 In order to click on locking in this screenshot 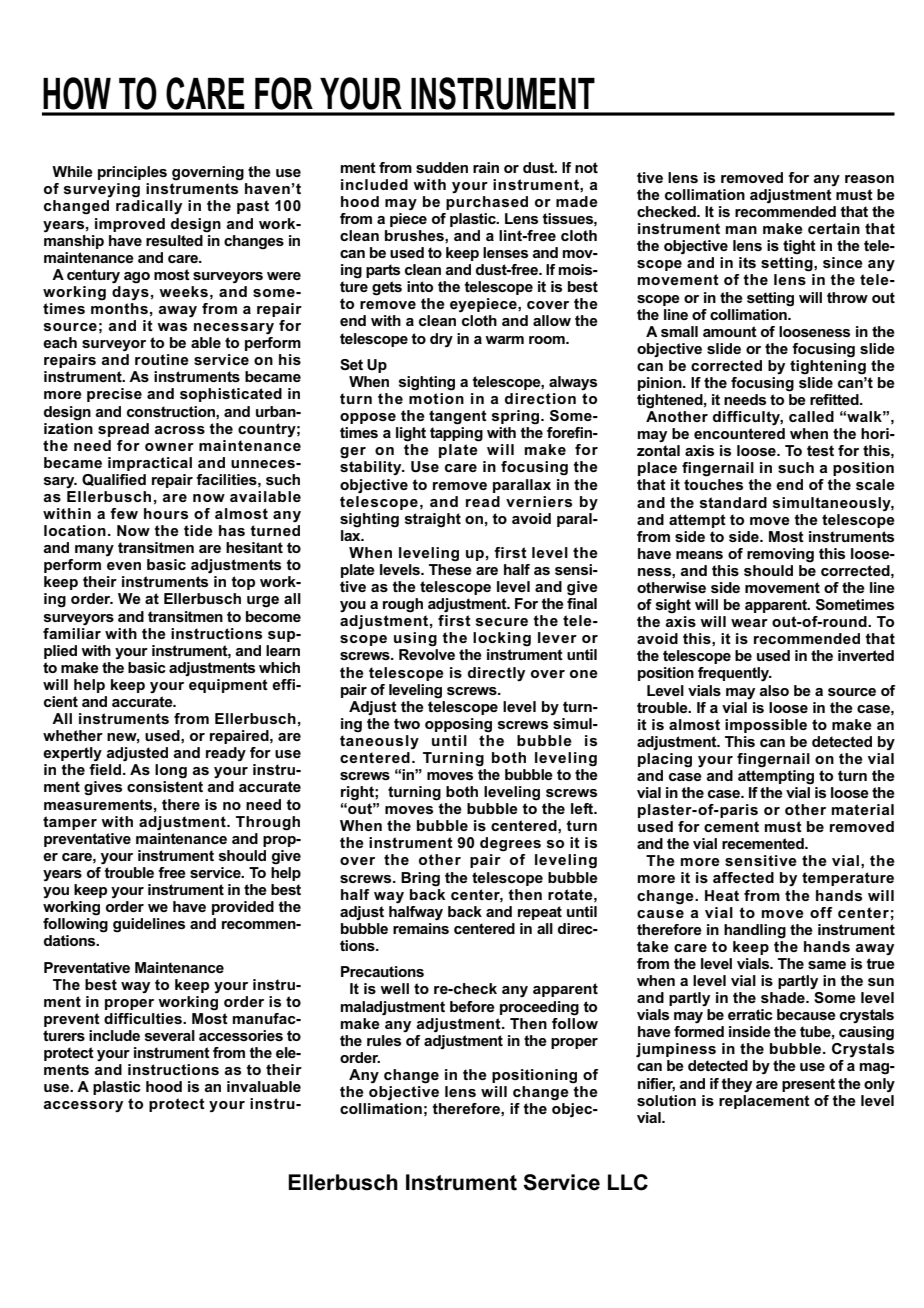, I will do `click(502, 639)`.
